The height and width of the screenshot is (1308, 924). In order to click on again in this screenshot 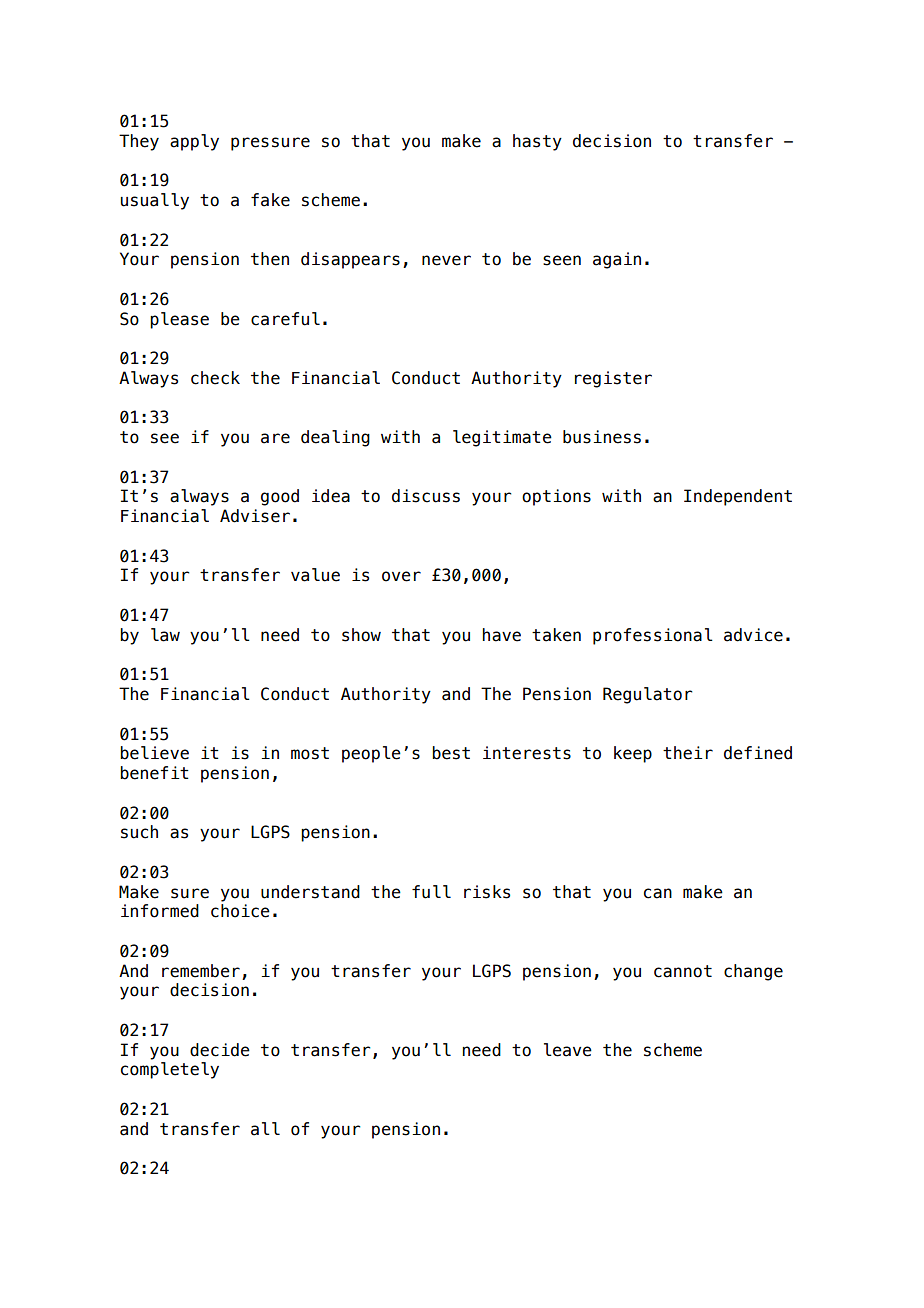, I will do `click(617, 260)`.
